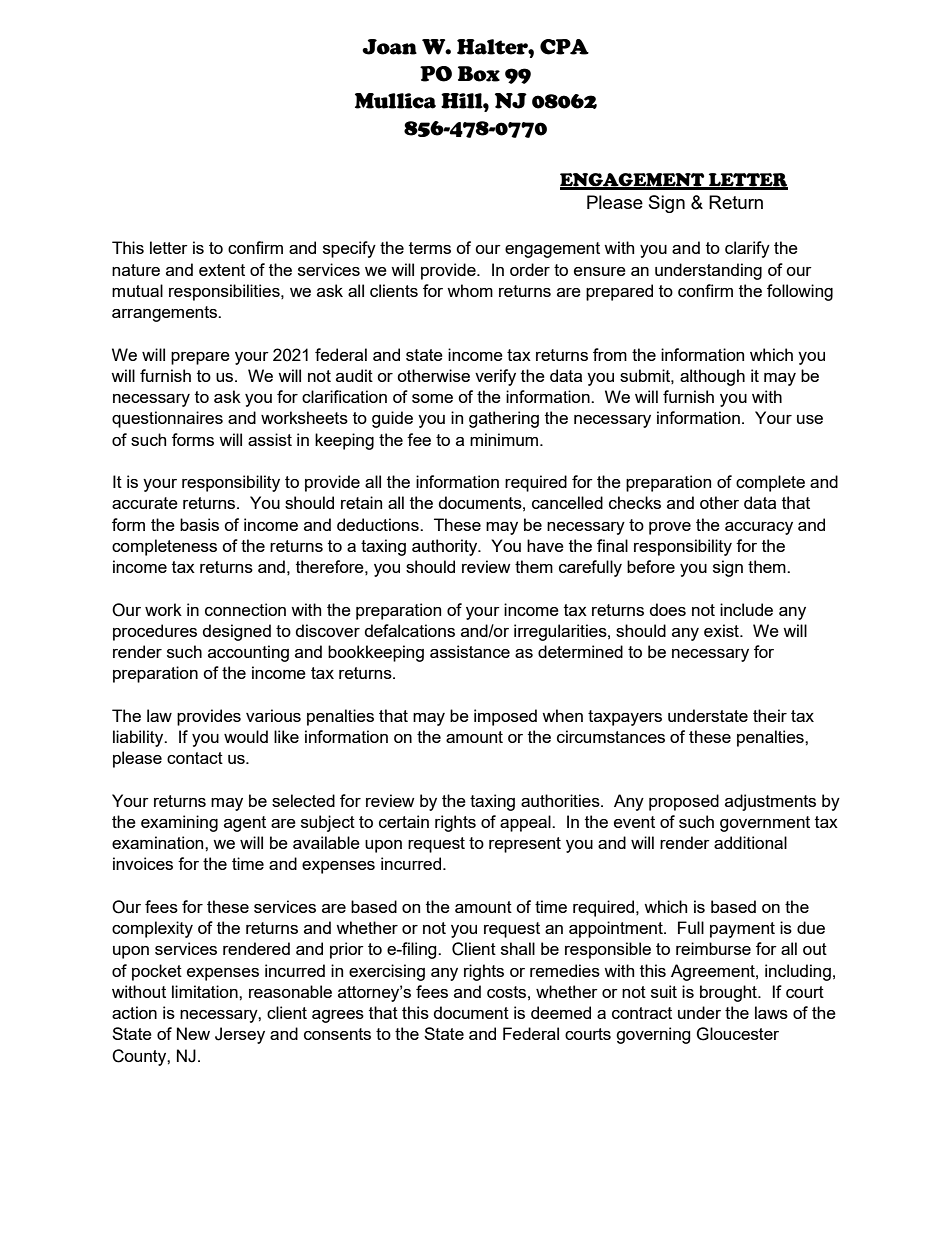  What do you see at coordinates (222, 270) in the page?
I see `extent` at bounding box center [222, 270].
